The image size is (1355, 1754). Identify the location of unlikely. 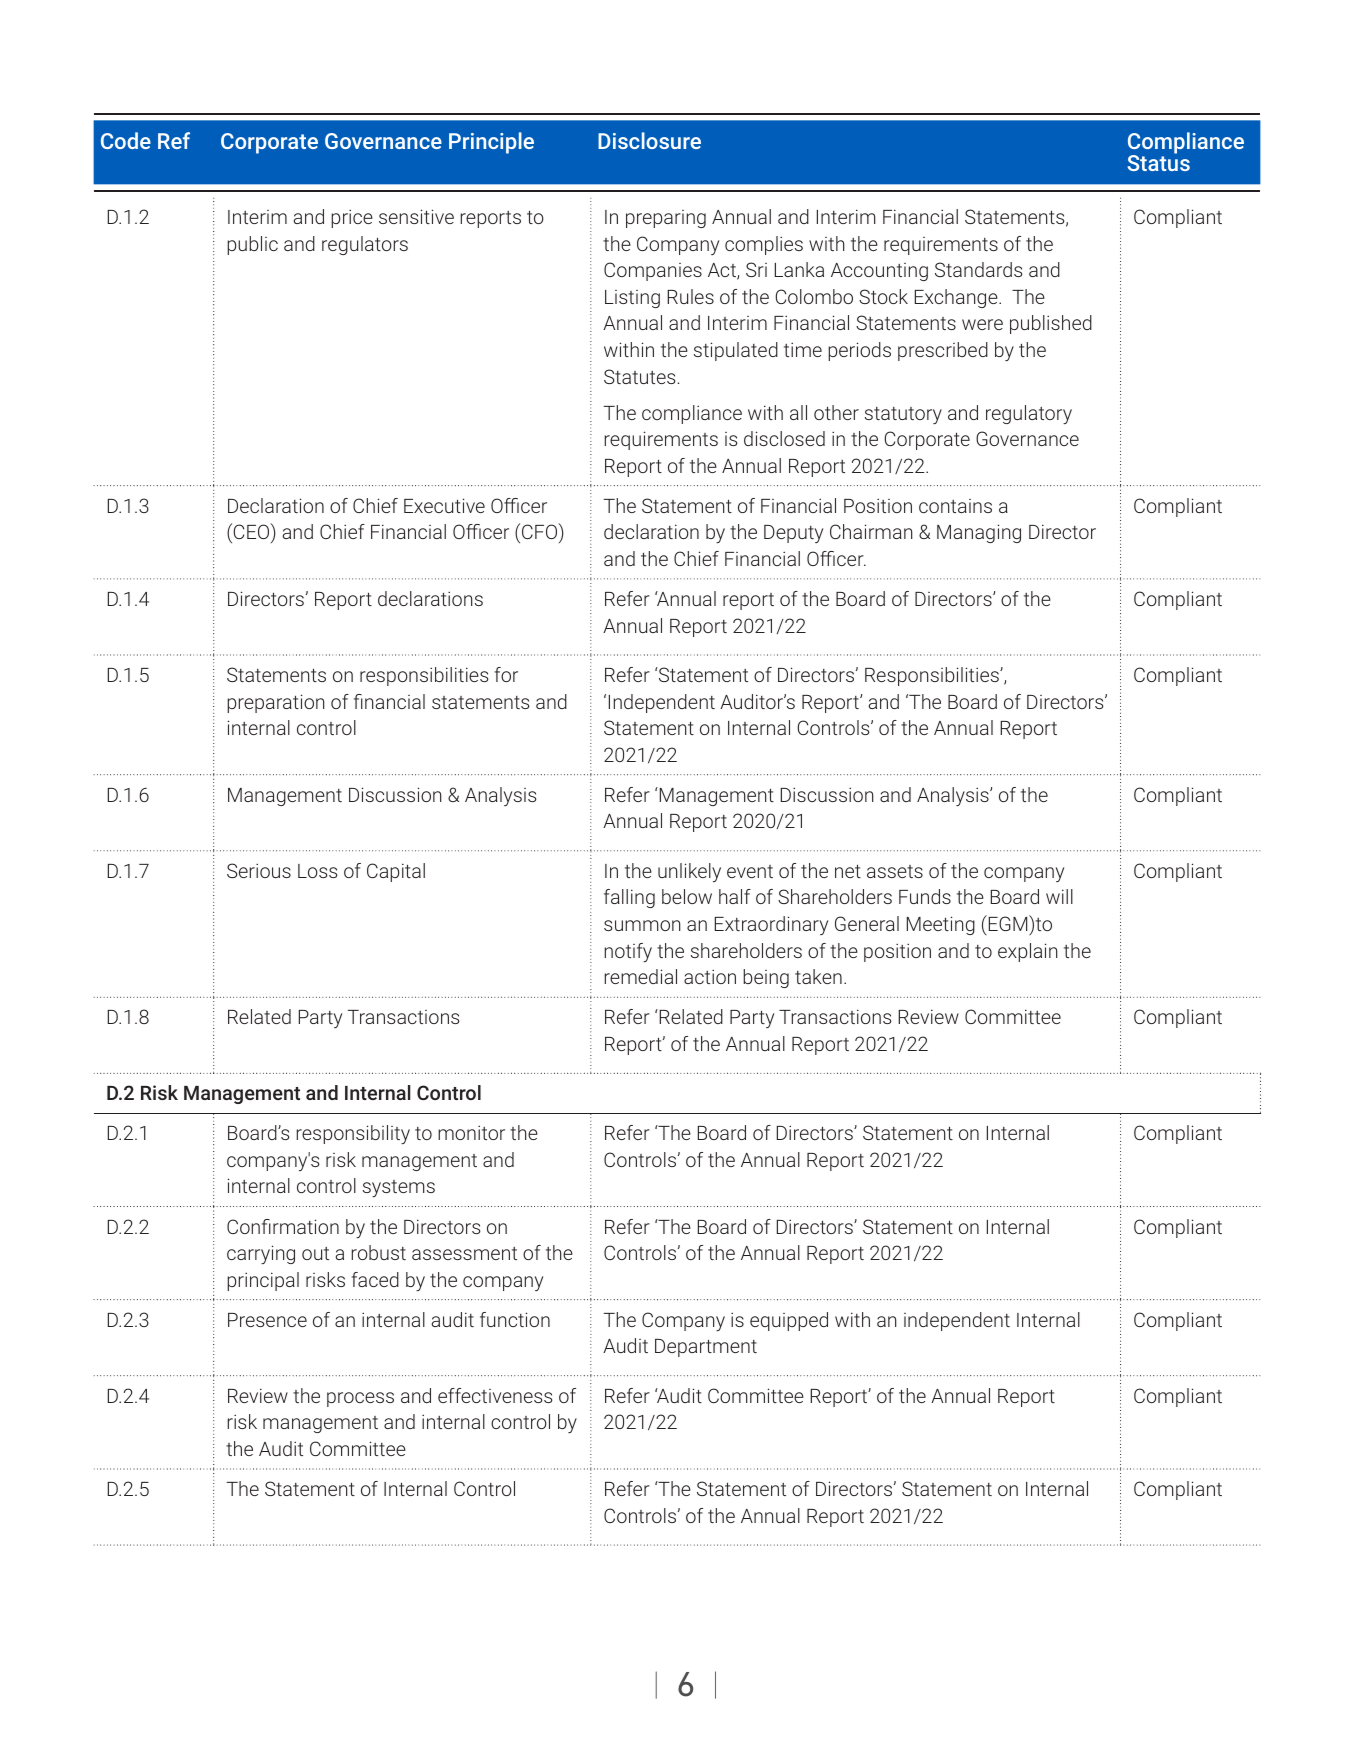
(689, 872).
